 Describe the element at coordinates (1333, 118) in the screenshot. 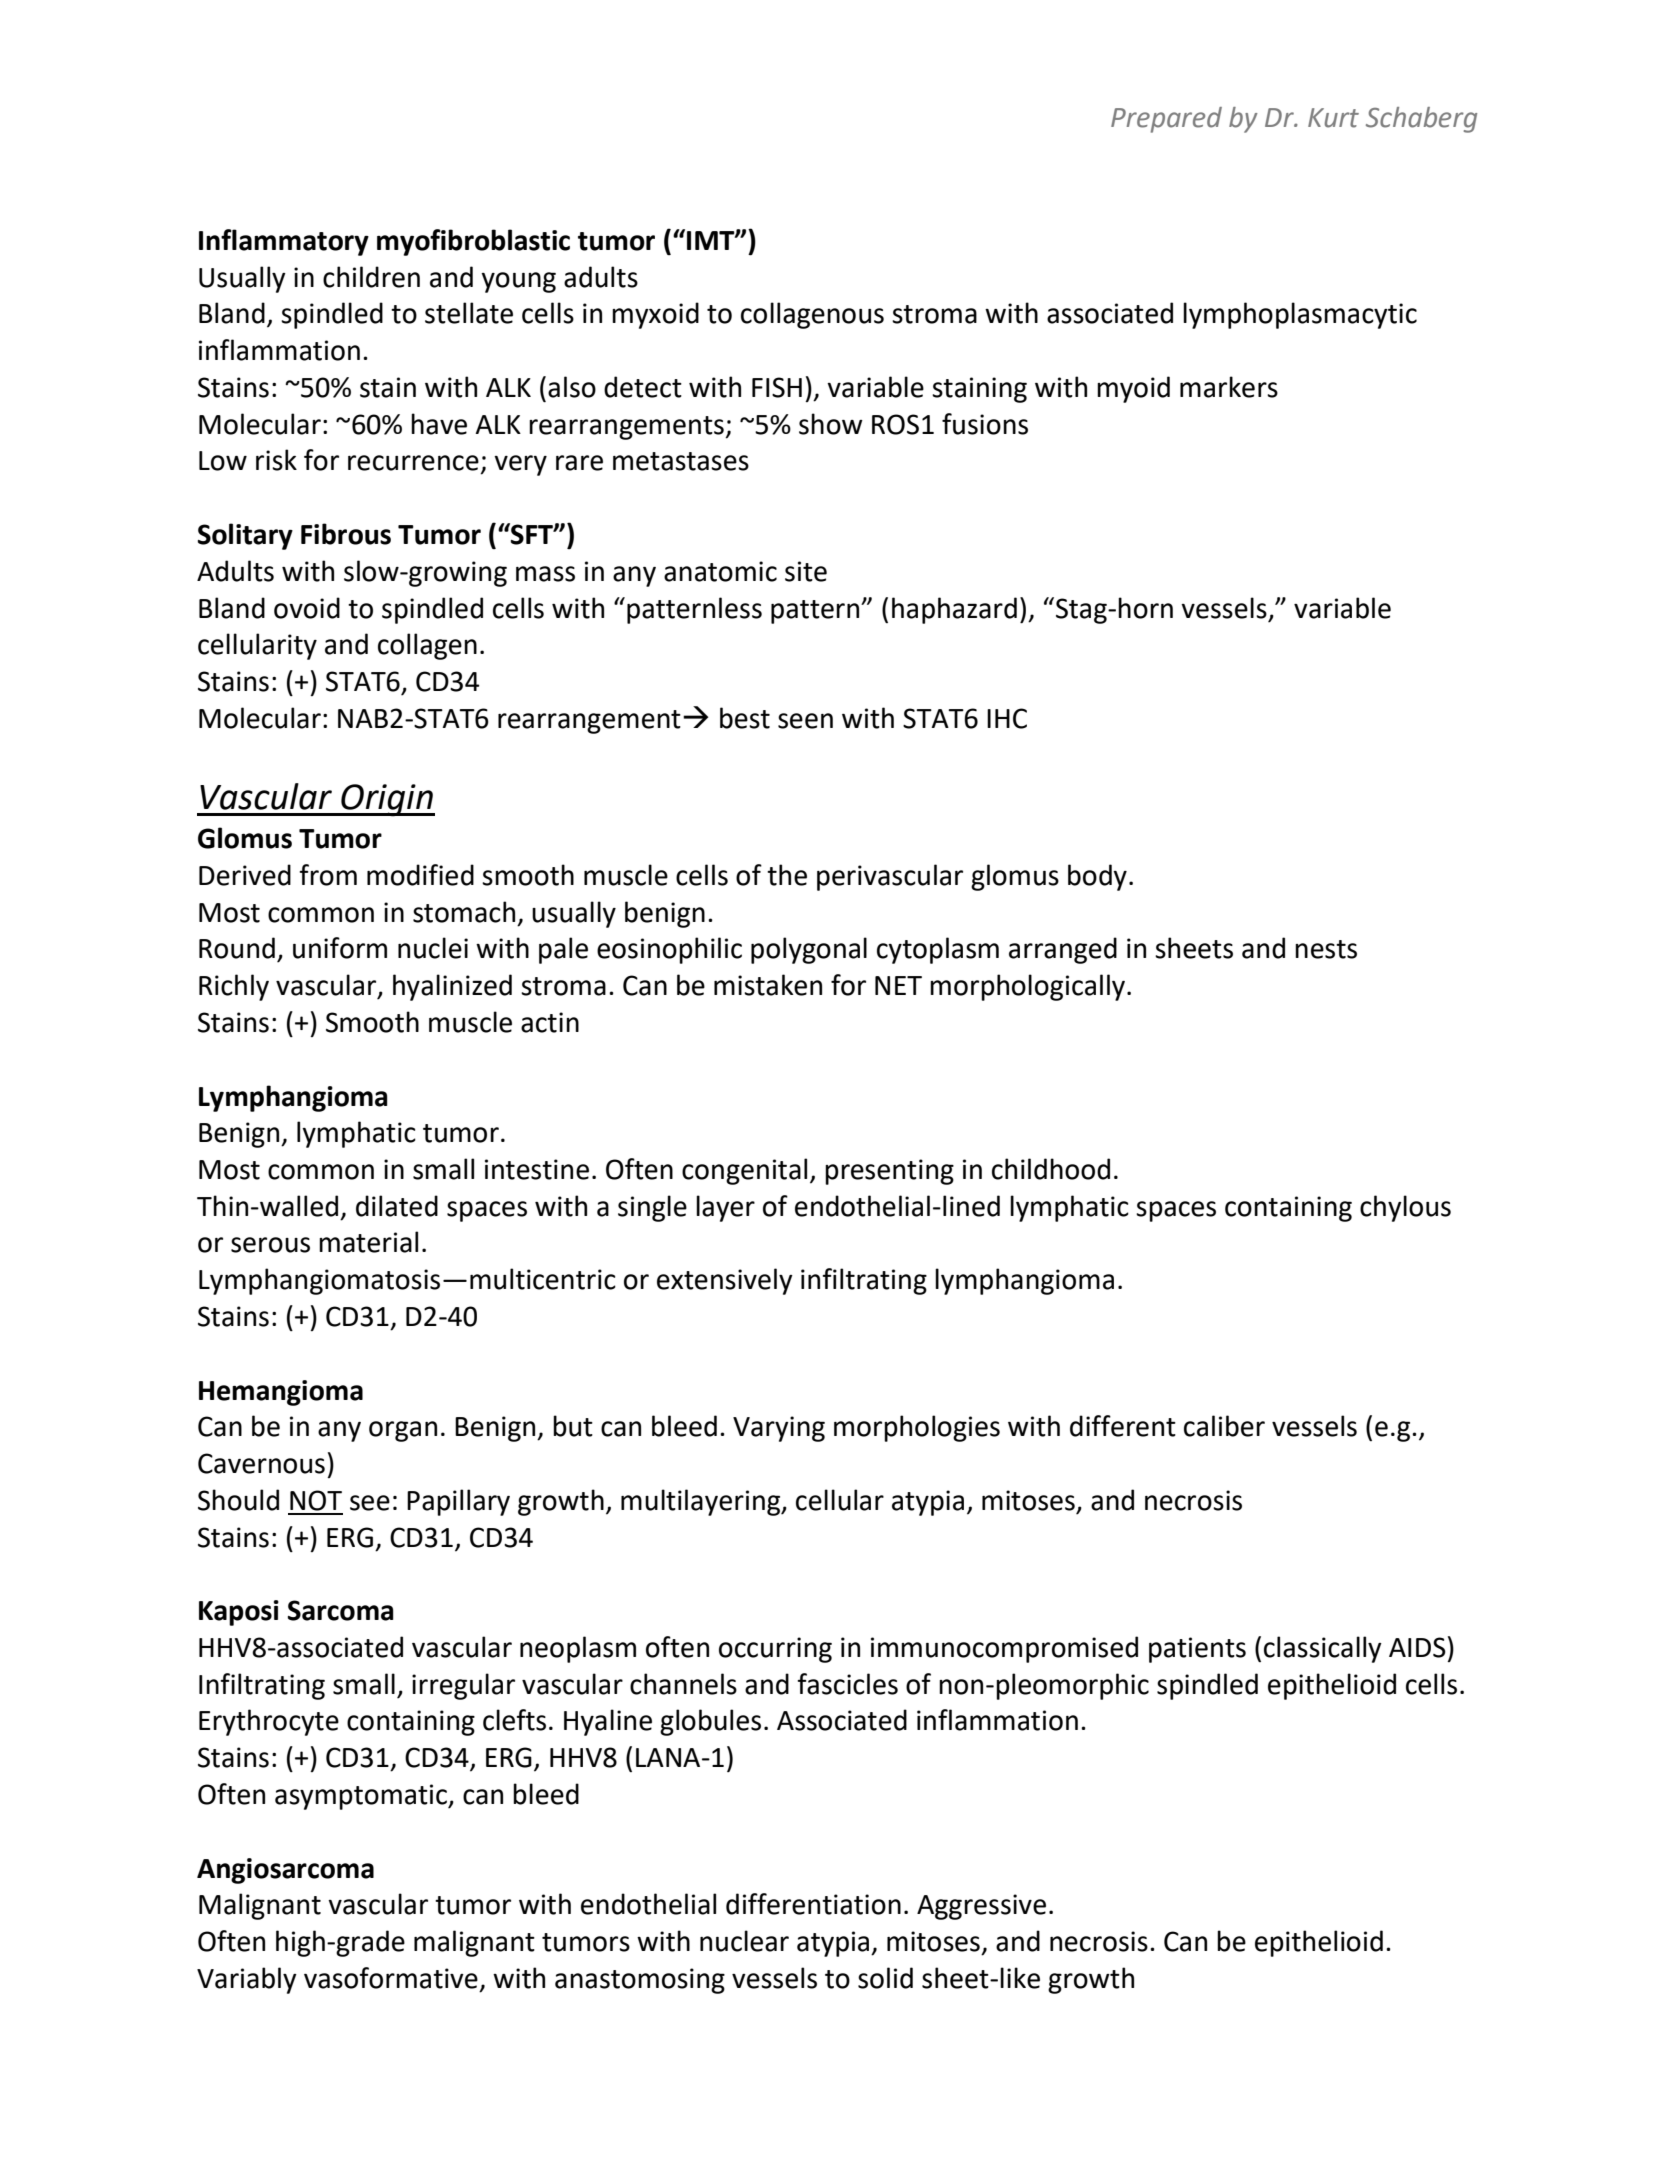

I see `Kurt` at that location.
